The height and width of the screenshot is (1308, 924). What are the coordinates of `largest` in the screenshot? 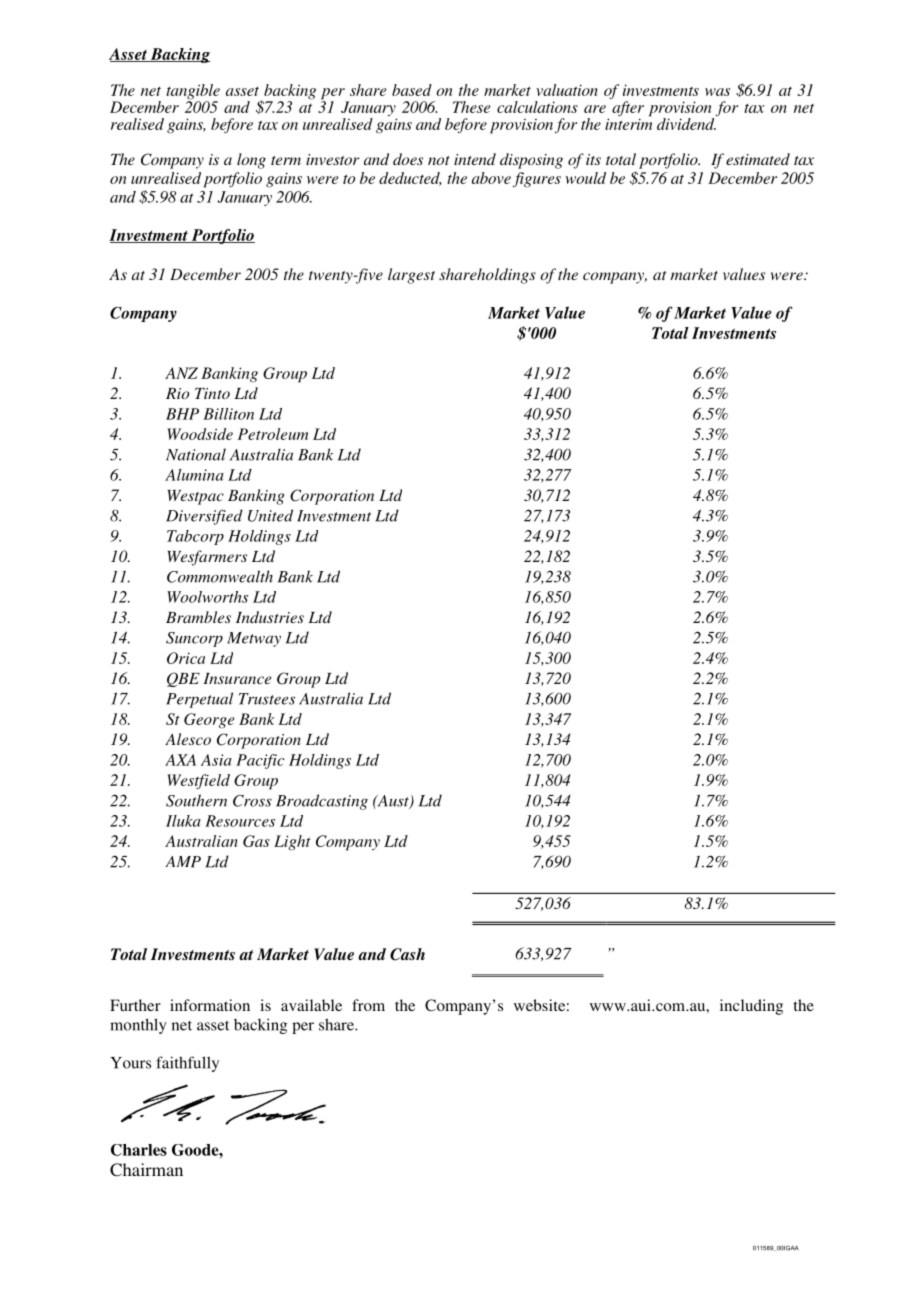 It's located at (411, 276).
